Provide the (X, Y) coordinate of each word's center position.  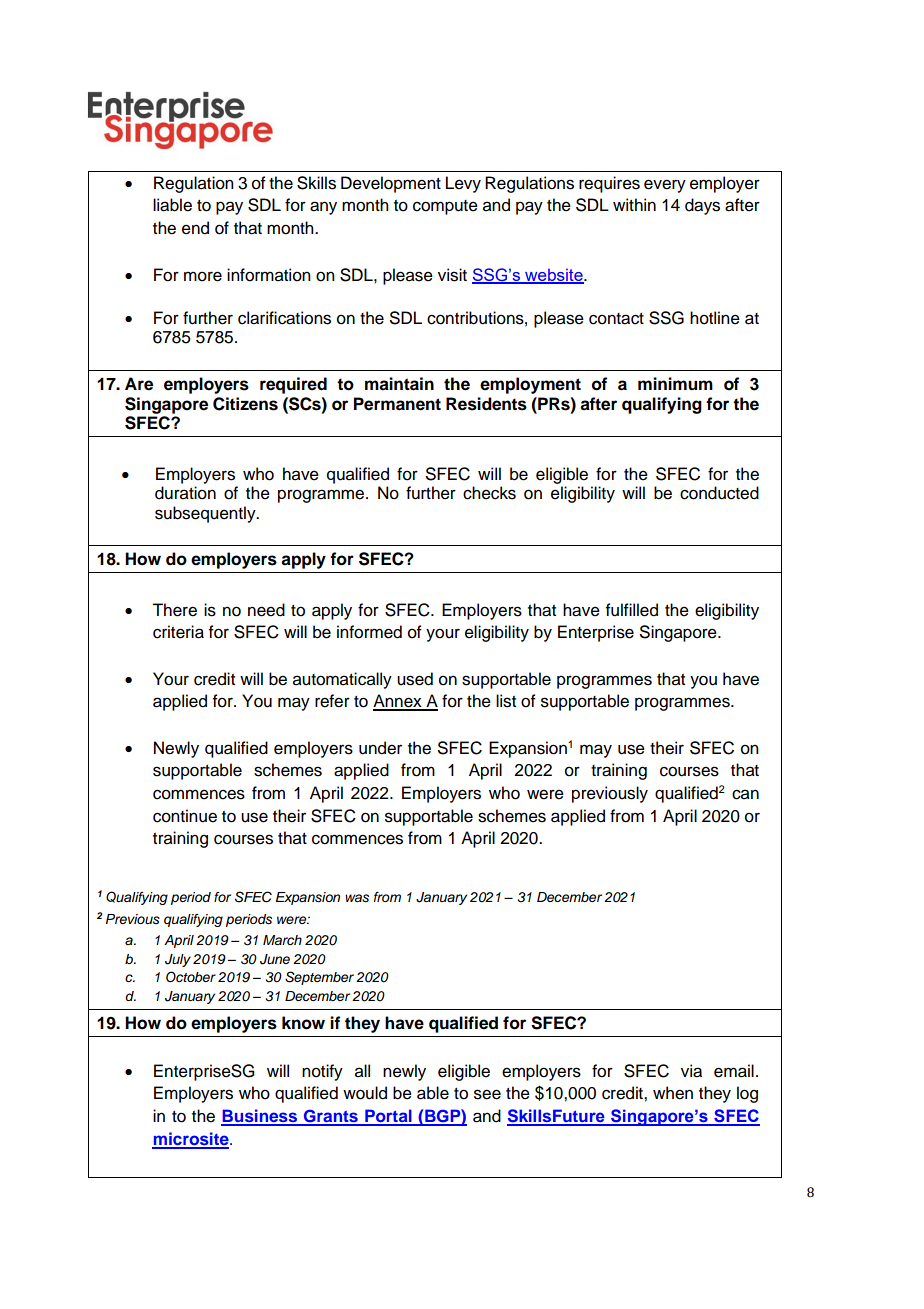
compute (445, 207)
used (415, 679)
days (702, 206)
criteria (178, 632)
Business (260, 1117)
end (195, 228)
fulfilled (632, 610)
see (487, 1094)
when (673, 1093)
